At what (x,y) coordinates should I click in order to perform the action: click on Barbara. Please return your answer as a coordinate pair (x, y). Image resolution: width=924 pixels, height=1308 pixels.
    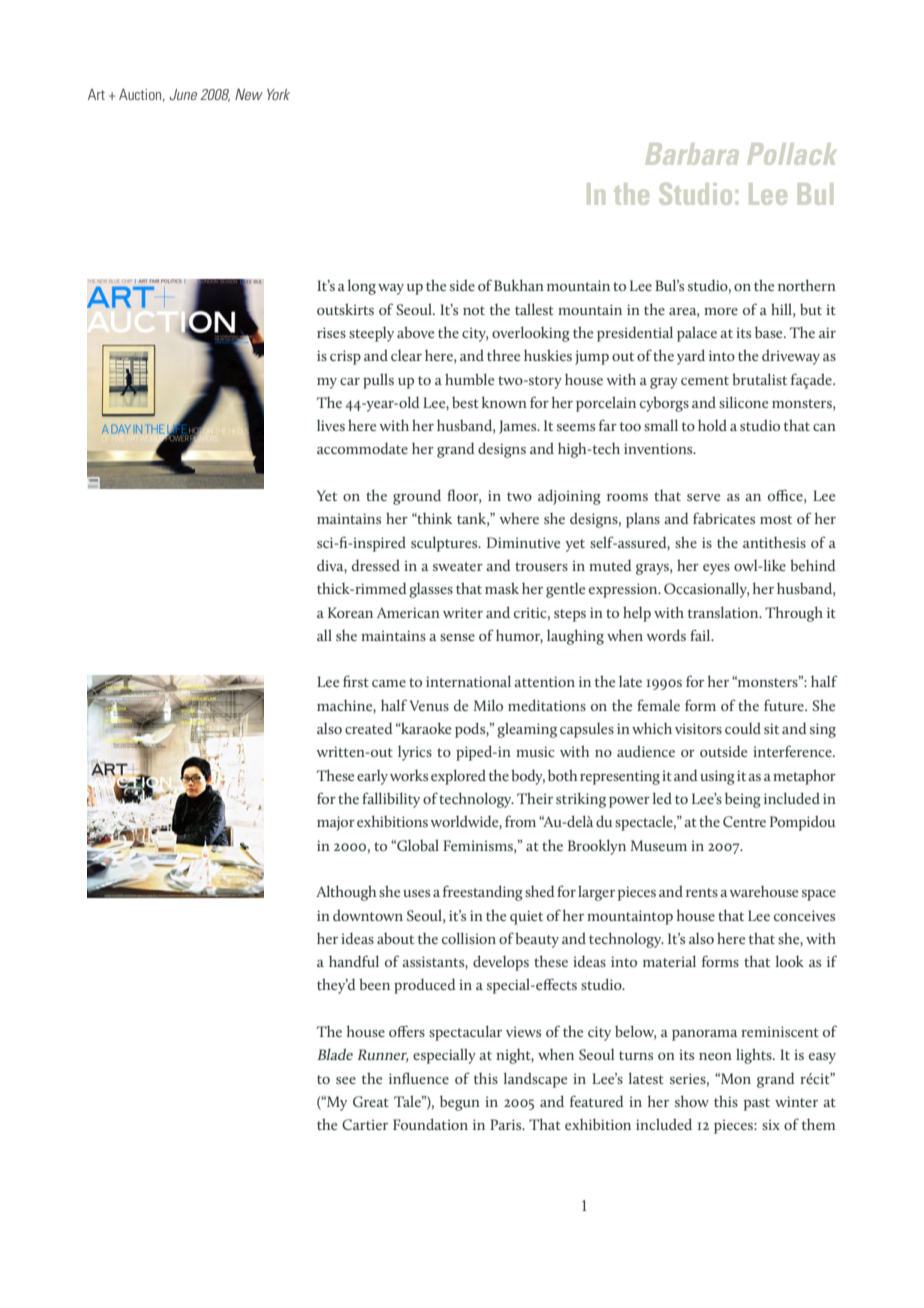
    Looking at the image, I should click on (692, 154).
